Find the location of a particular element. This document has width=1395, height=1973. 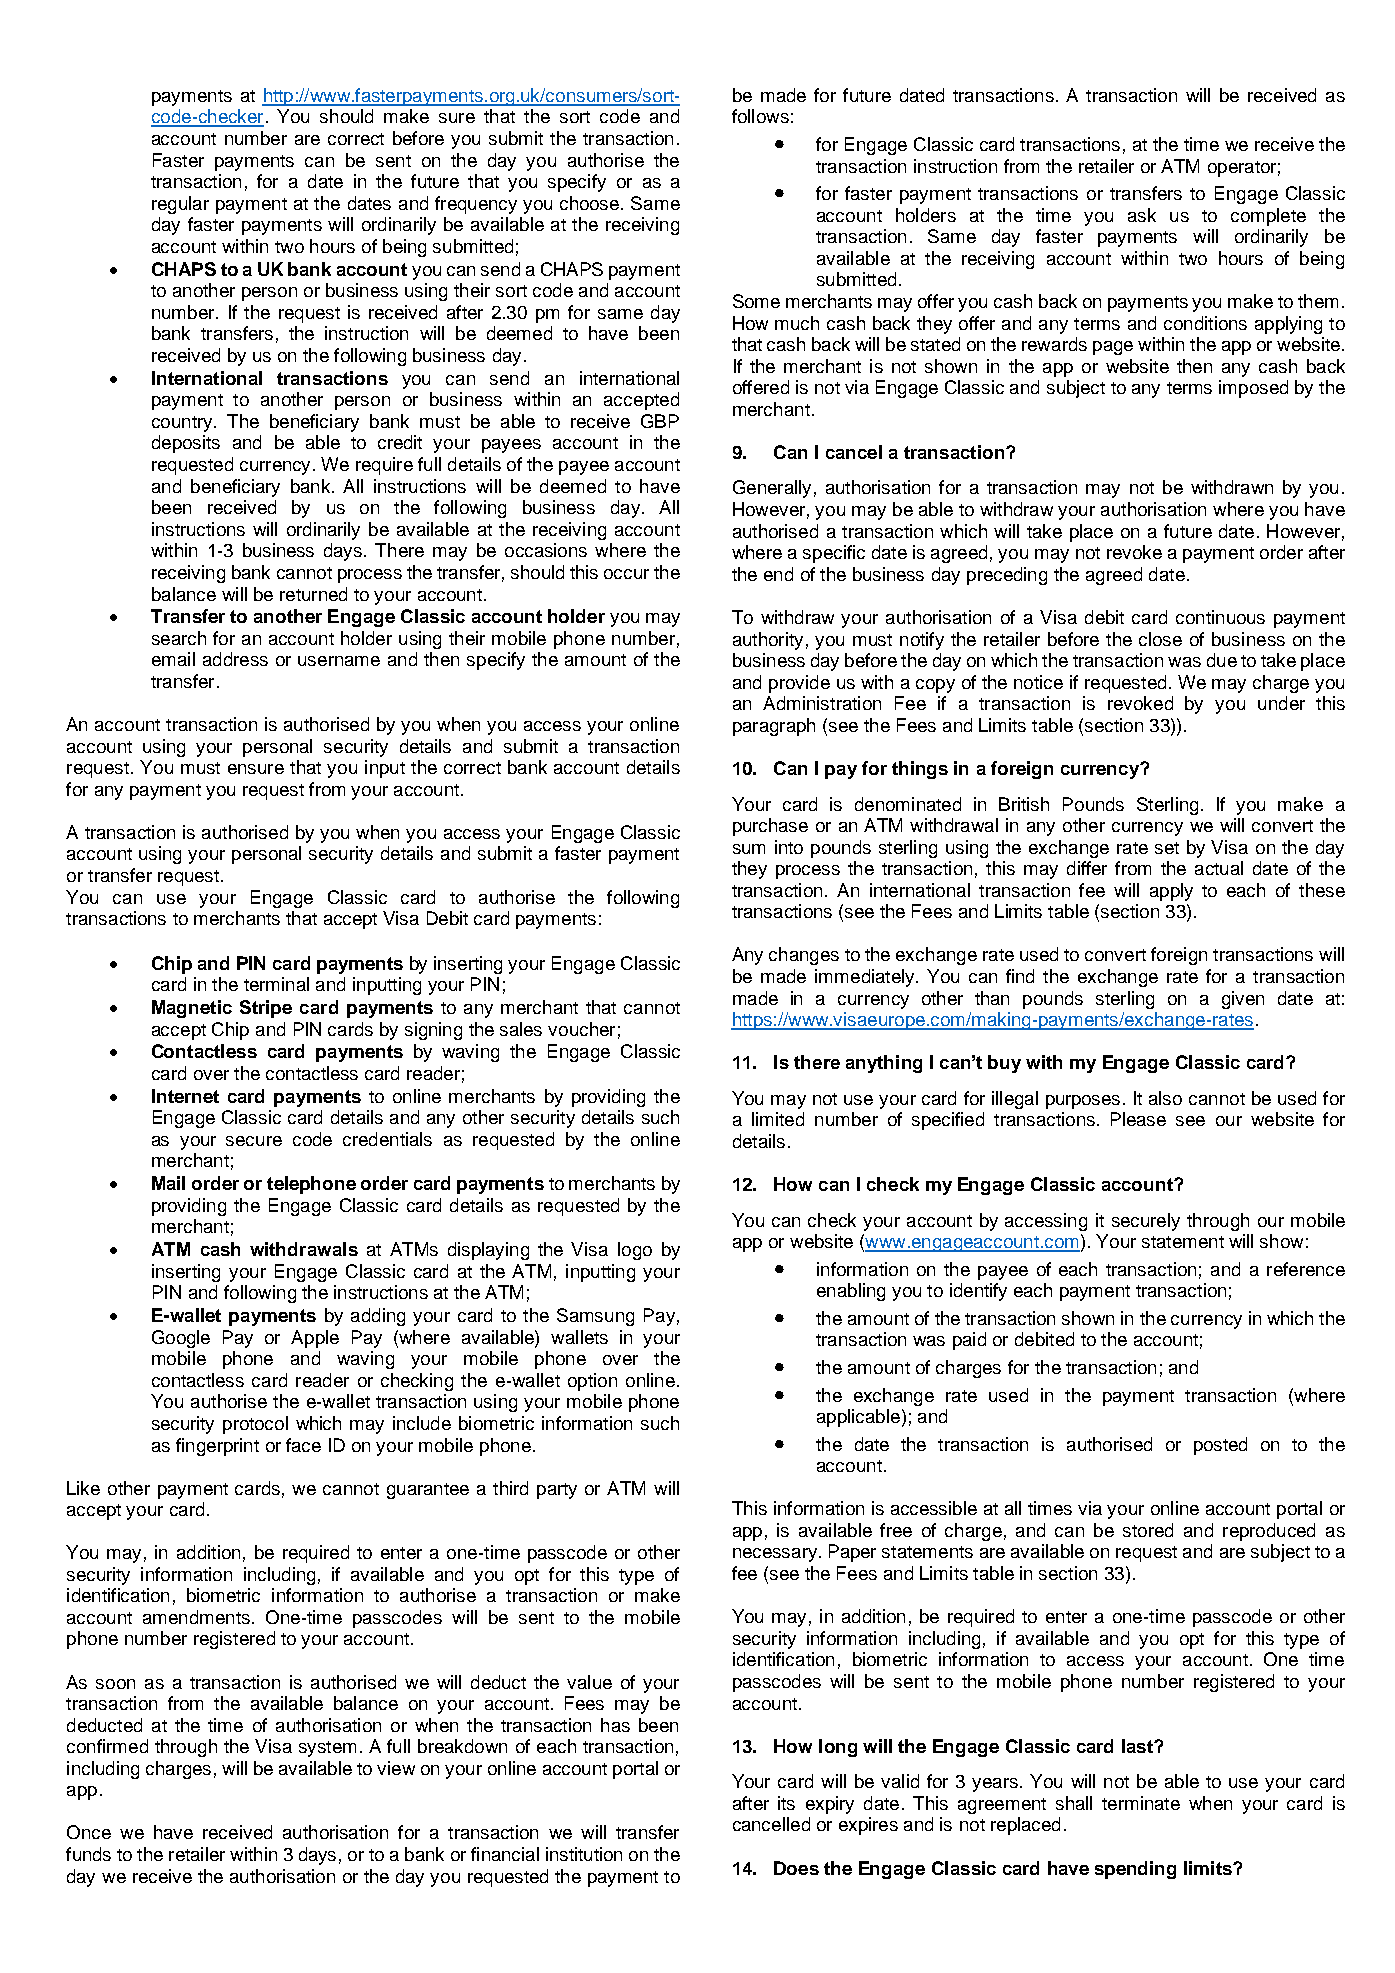

regular is located at coordinates (180, 205).
